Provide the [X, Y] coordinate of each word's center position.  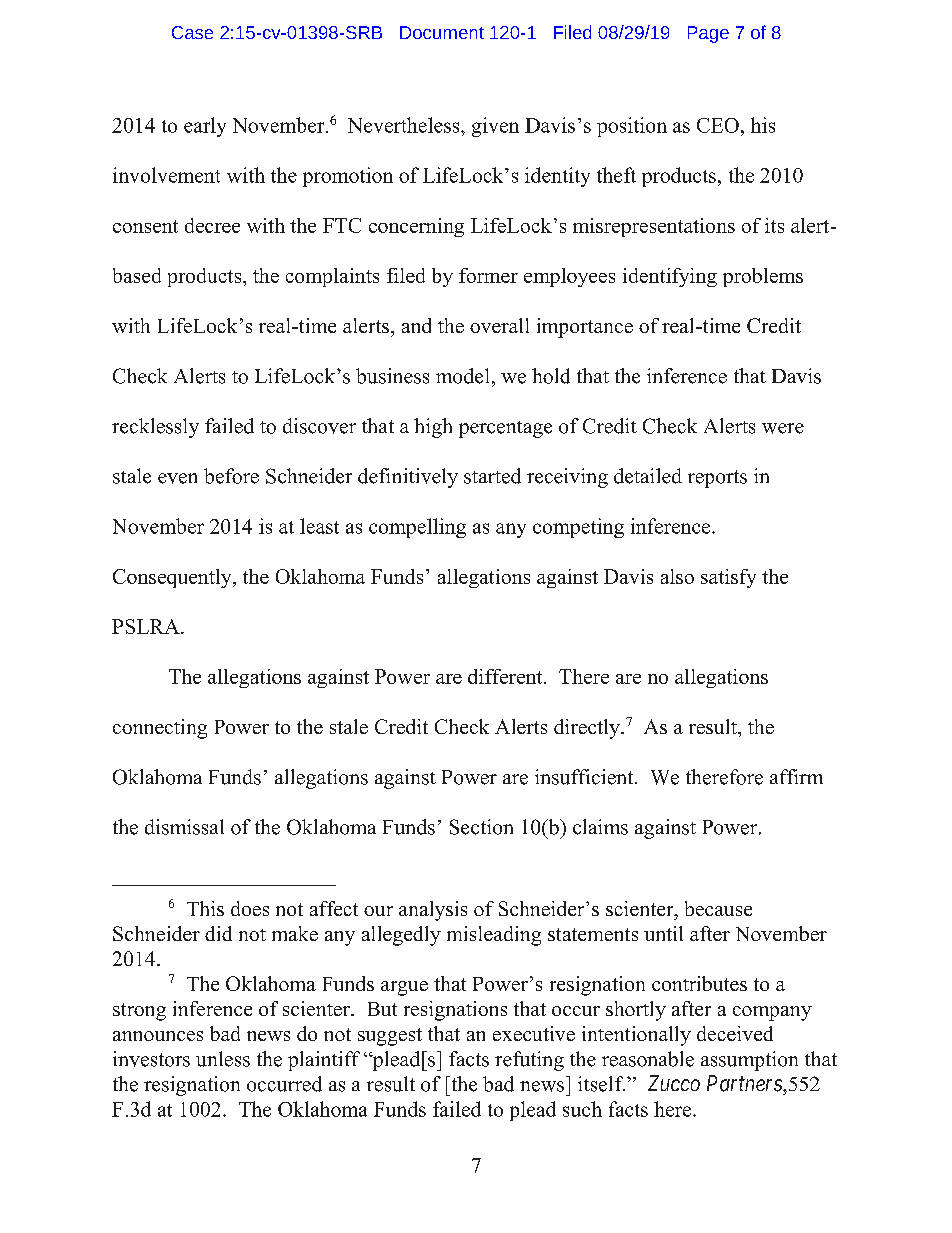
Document [442, 32]
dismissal [184, 827]
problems [763, 277]
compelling [417, 528]
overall [499, 325]
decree [212, 225]
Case [192, 32]
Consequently [173, 578]
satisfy [728, 578]
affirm [796, 776]
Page [708, 34]
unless [223, 1059]
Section [481, 827]
